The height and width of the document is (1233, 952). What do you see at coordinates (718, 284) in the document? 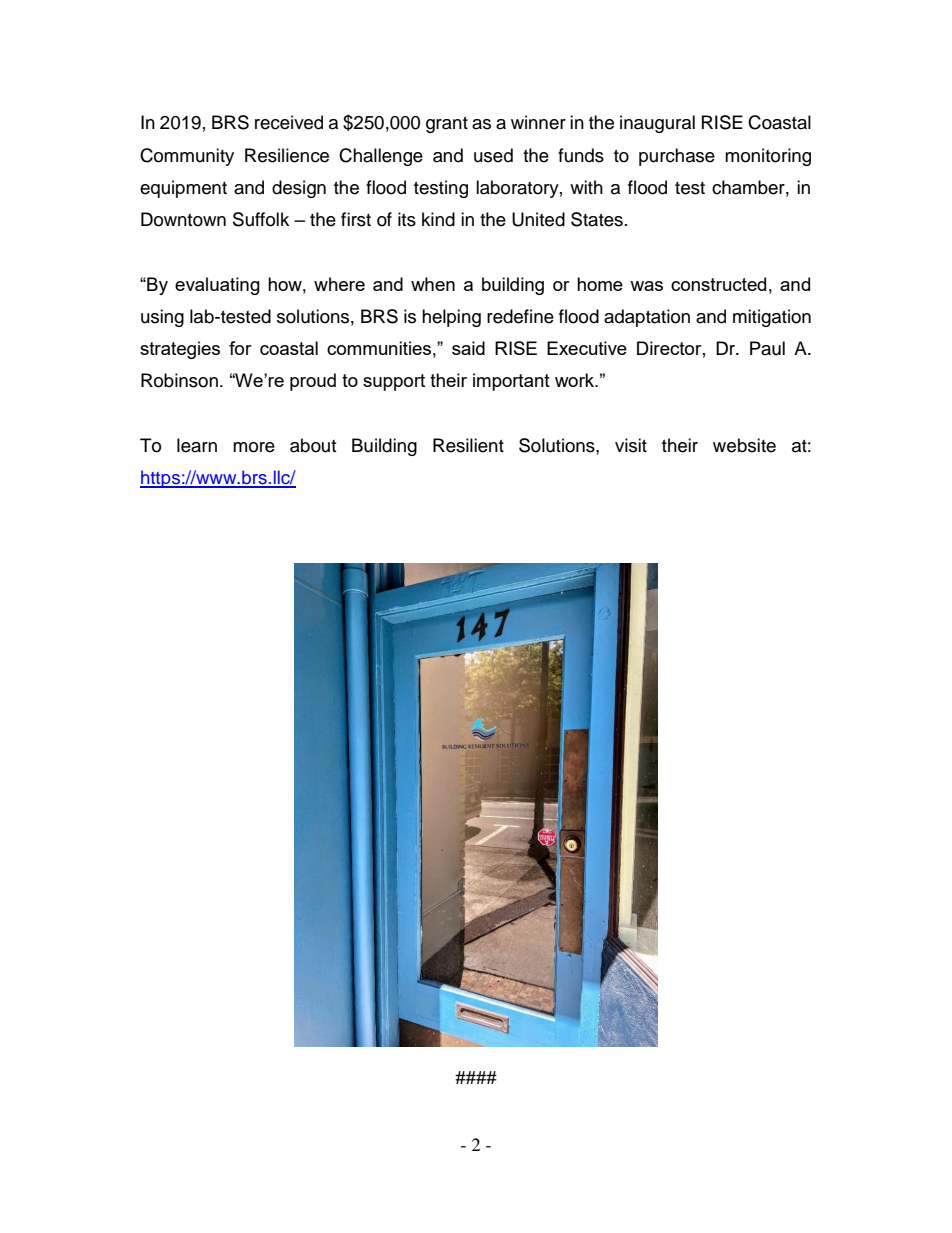
I see `constructed` at bounding box center [718, 284].
